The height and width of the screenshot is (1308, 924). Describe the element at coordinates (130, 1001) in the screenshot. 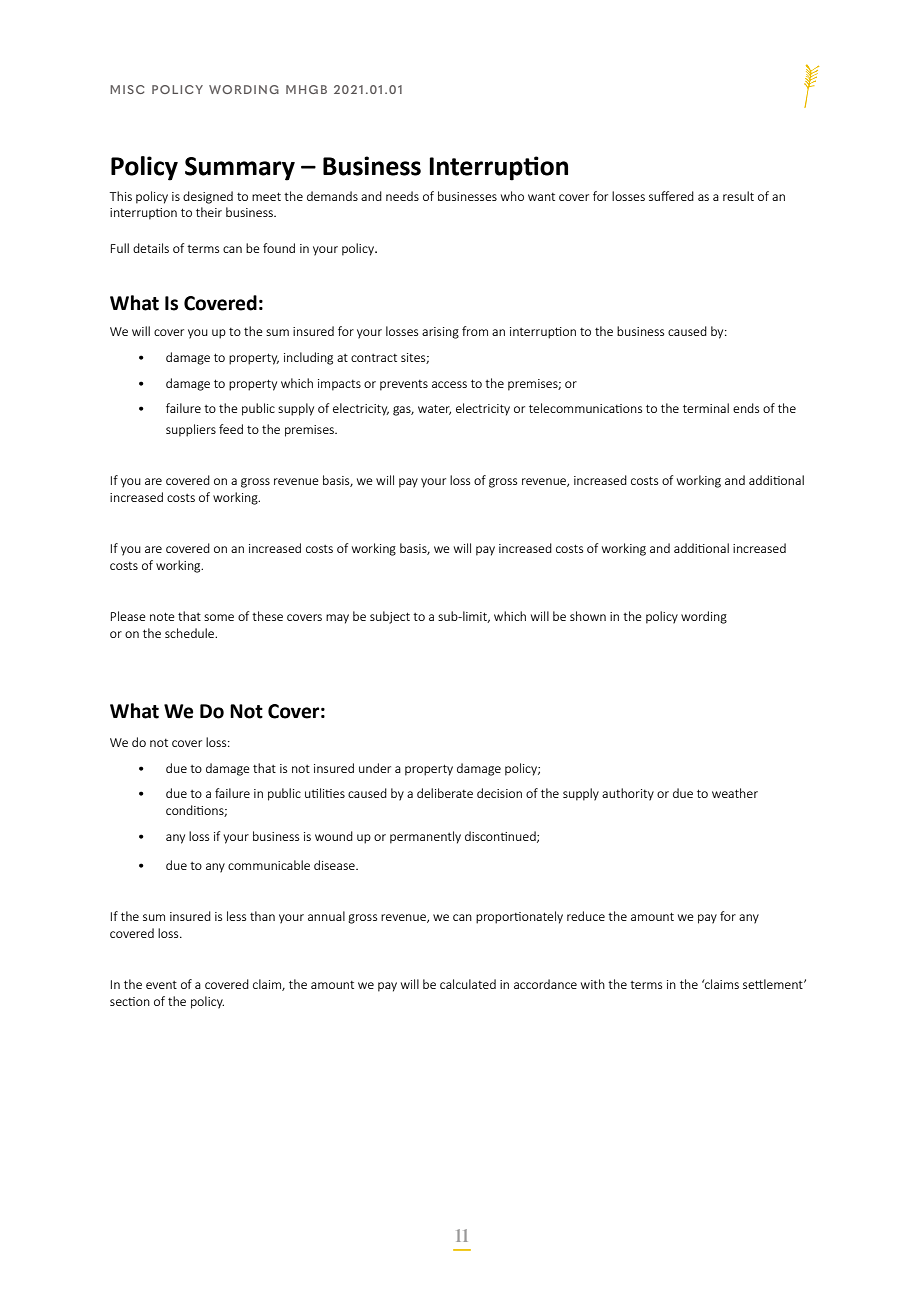

I see `section` at that location.
